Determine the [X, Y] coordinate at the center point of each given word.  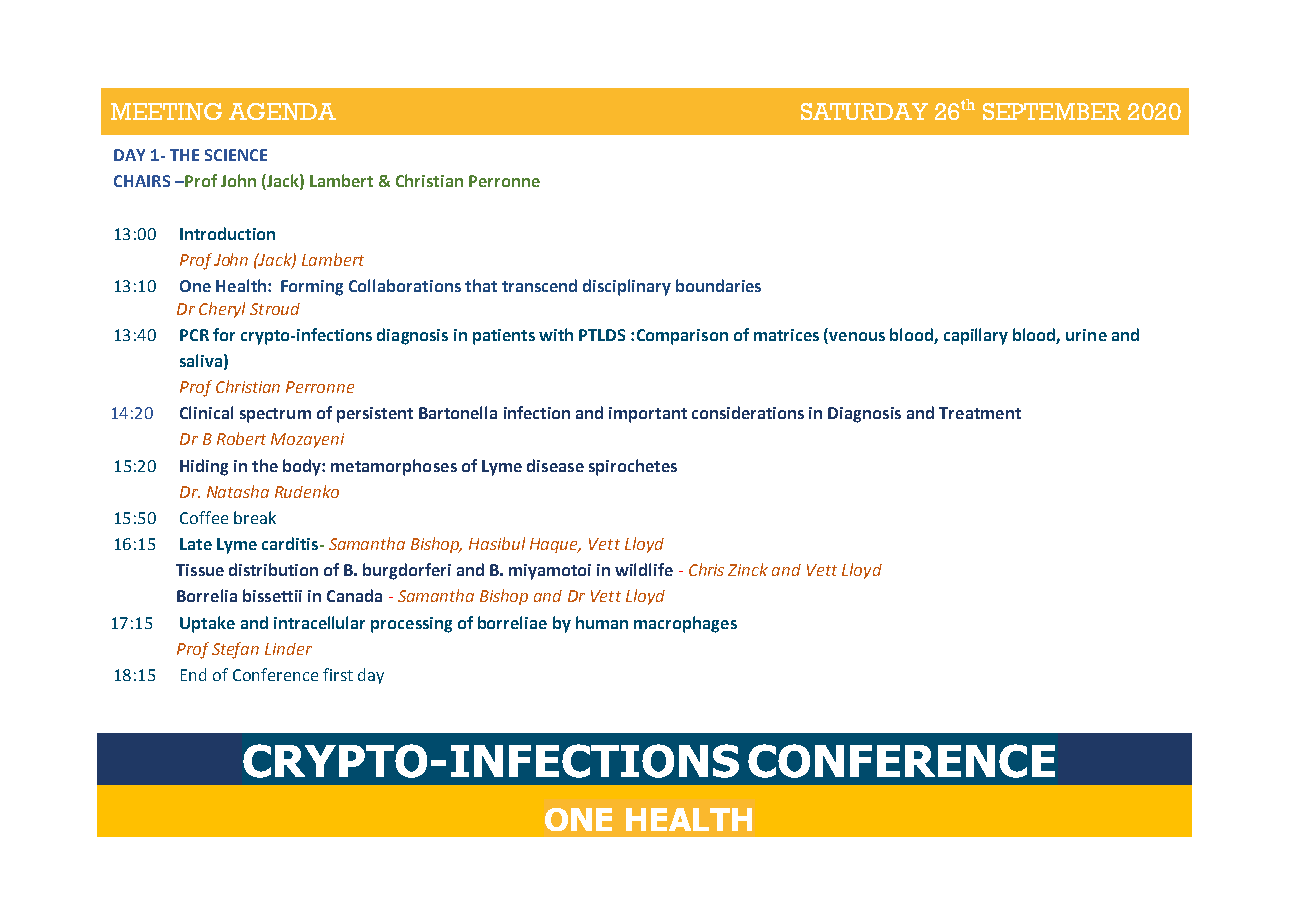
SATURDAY [864, 111]
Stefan [235, 650]
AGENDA [282, 111]
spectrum [275, 415]
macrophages [685, 624]
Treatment [980, 413]
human [602, 622]
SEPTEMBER [1052, 111]
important [648, 415]
